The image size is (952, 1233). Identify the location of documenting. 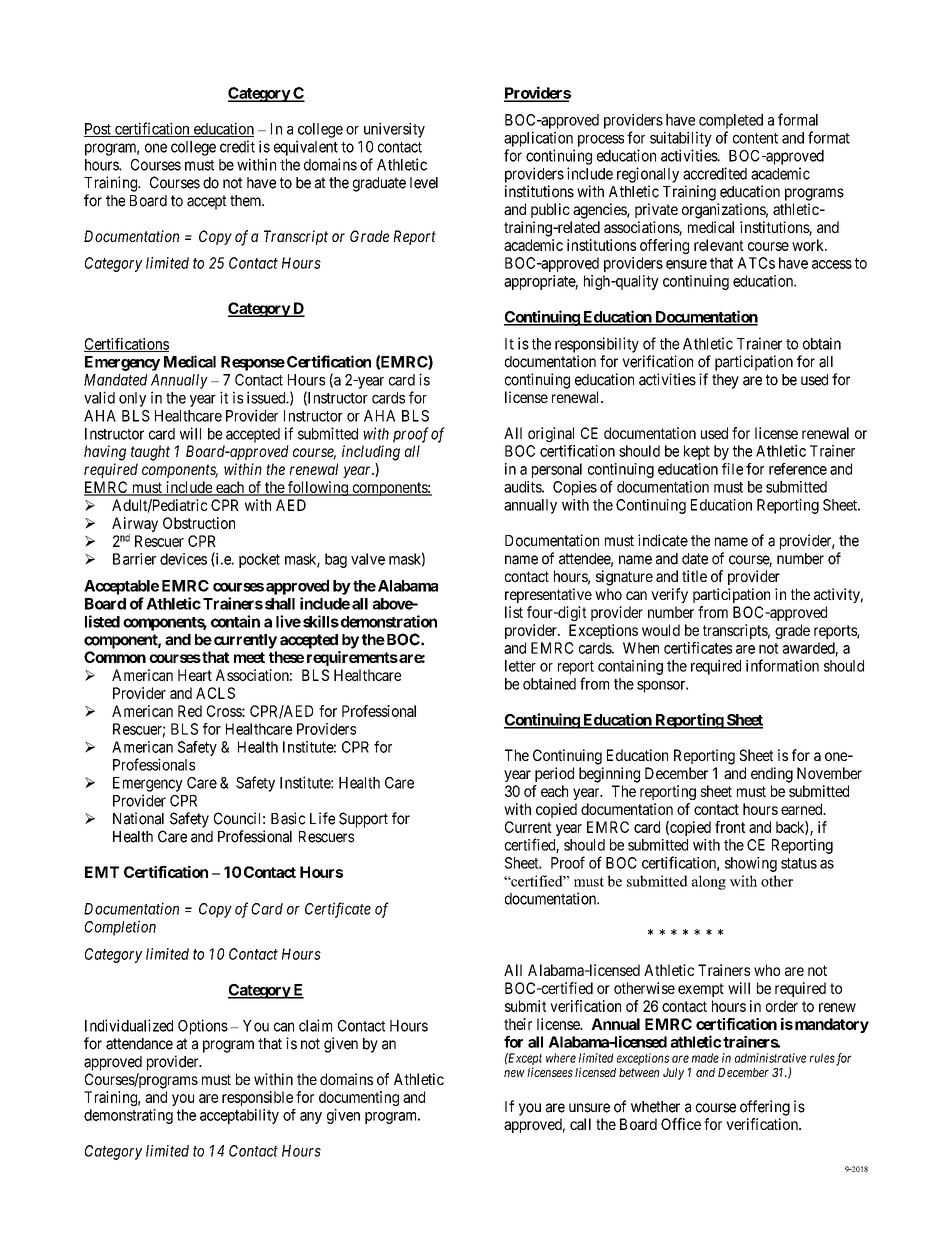
(359, 1098).
